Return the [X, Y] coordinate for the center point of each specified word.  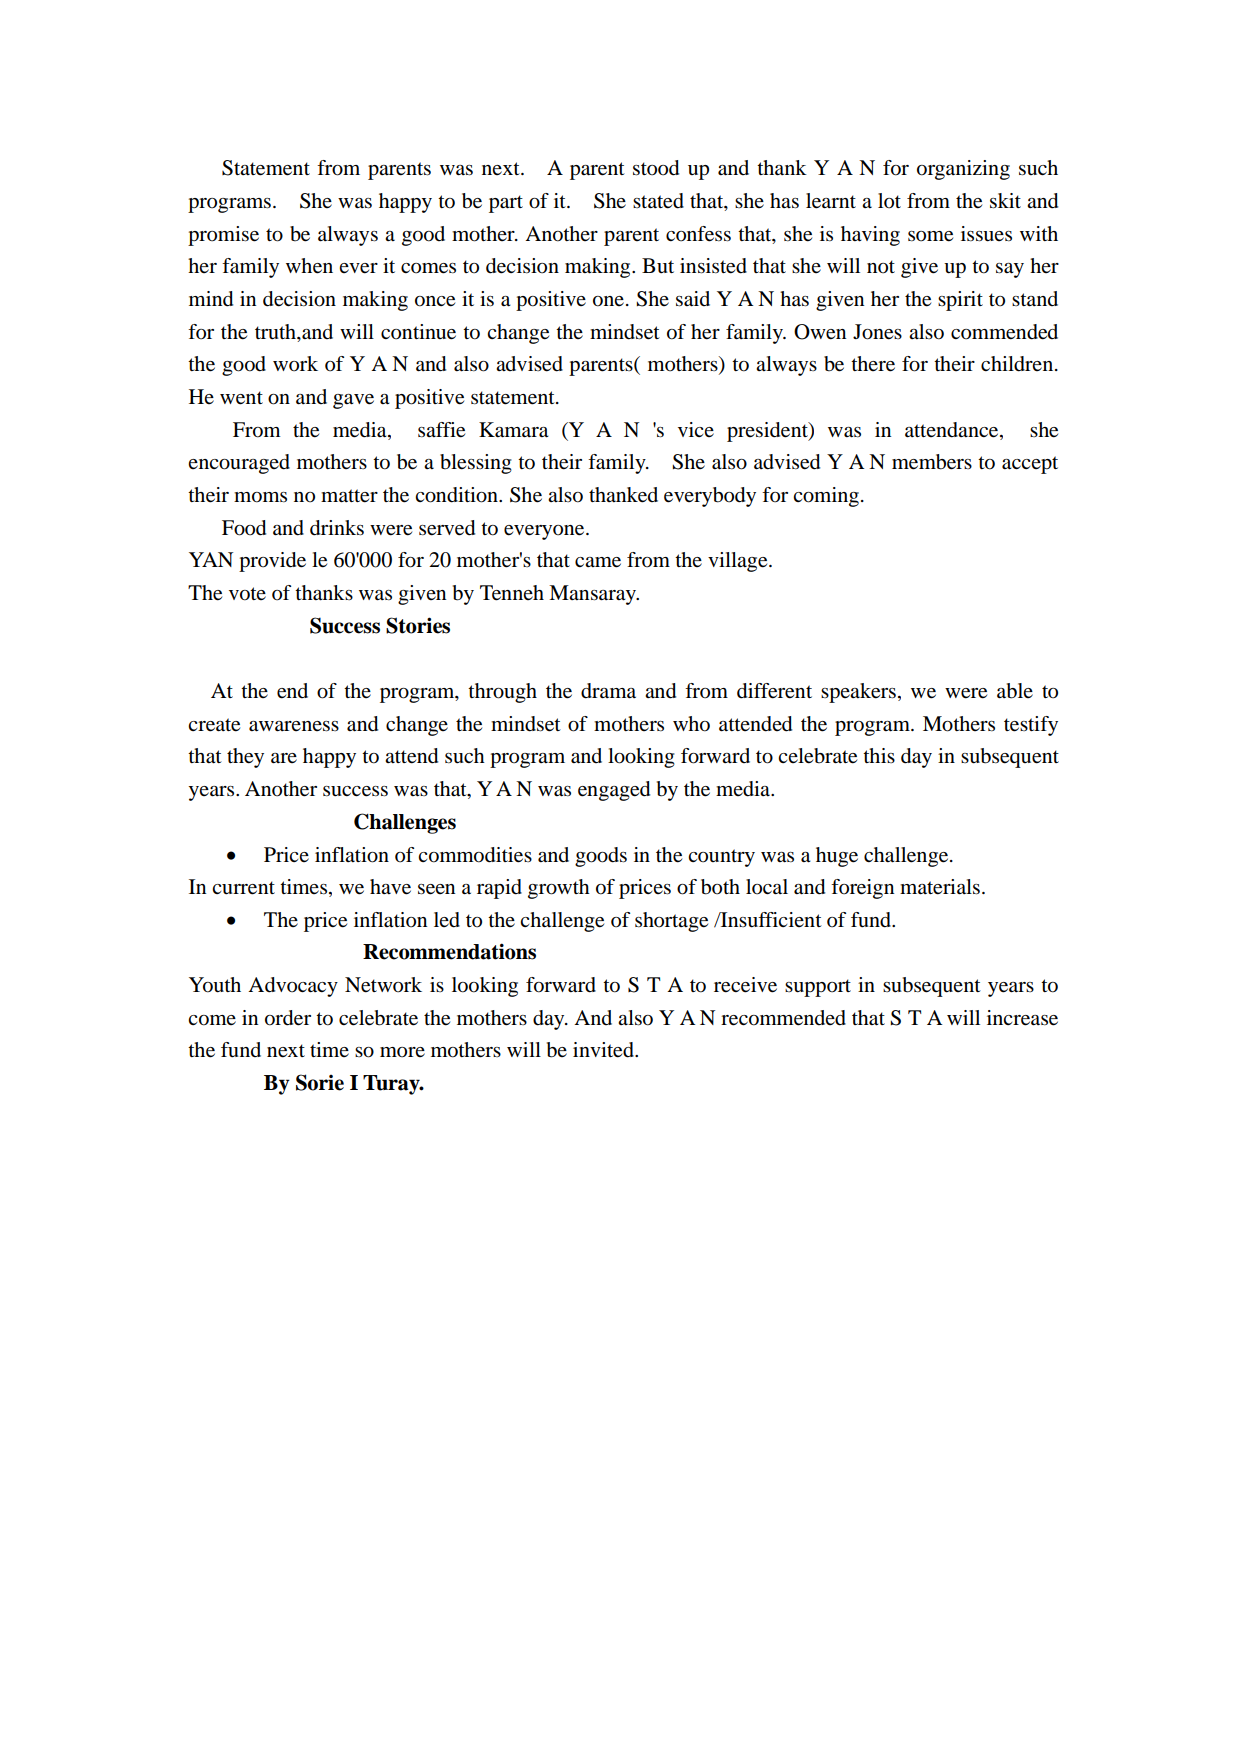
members [932, 462]
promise [223, 236]
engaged [614, 791]
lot [889, 201]
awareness [294, 726]
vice [696, 429]
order [288, 1018]
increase [1022, 1018]
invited [604, 1050]
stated [658, 201]
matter [349, 496]
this [879, 755]
